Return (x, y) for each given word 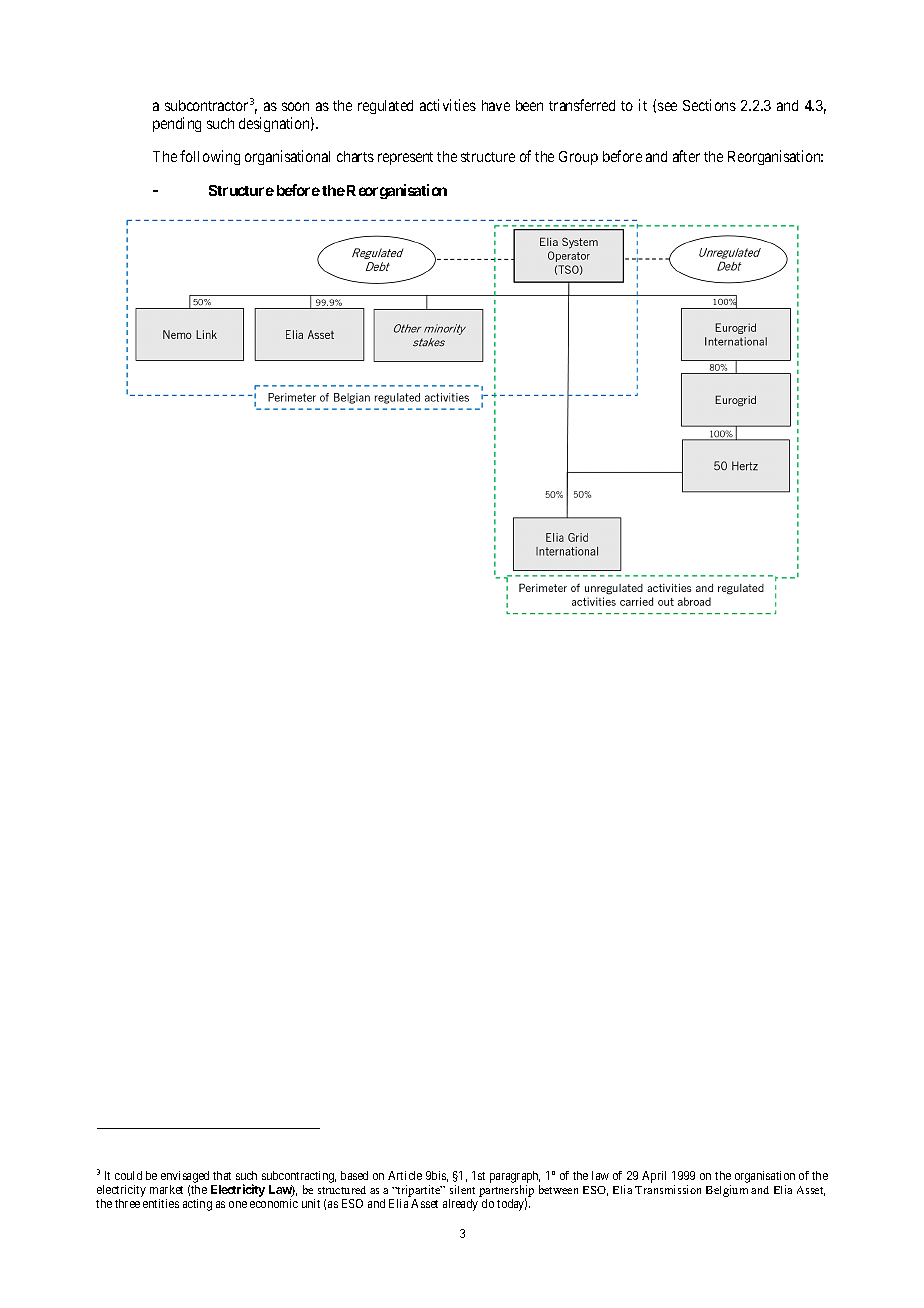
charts (355, 156)
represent (405, 158)
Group (578, 158)
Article (405, 1175)
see (667, 106)
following (210, 157)
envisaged (185, 1177)
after (686, 156)
